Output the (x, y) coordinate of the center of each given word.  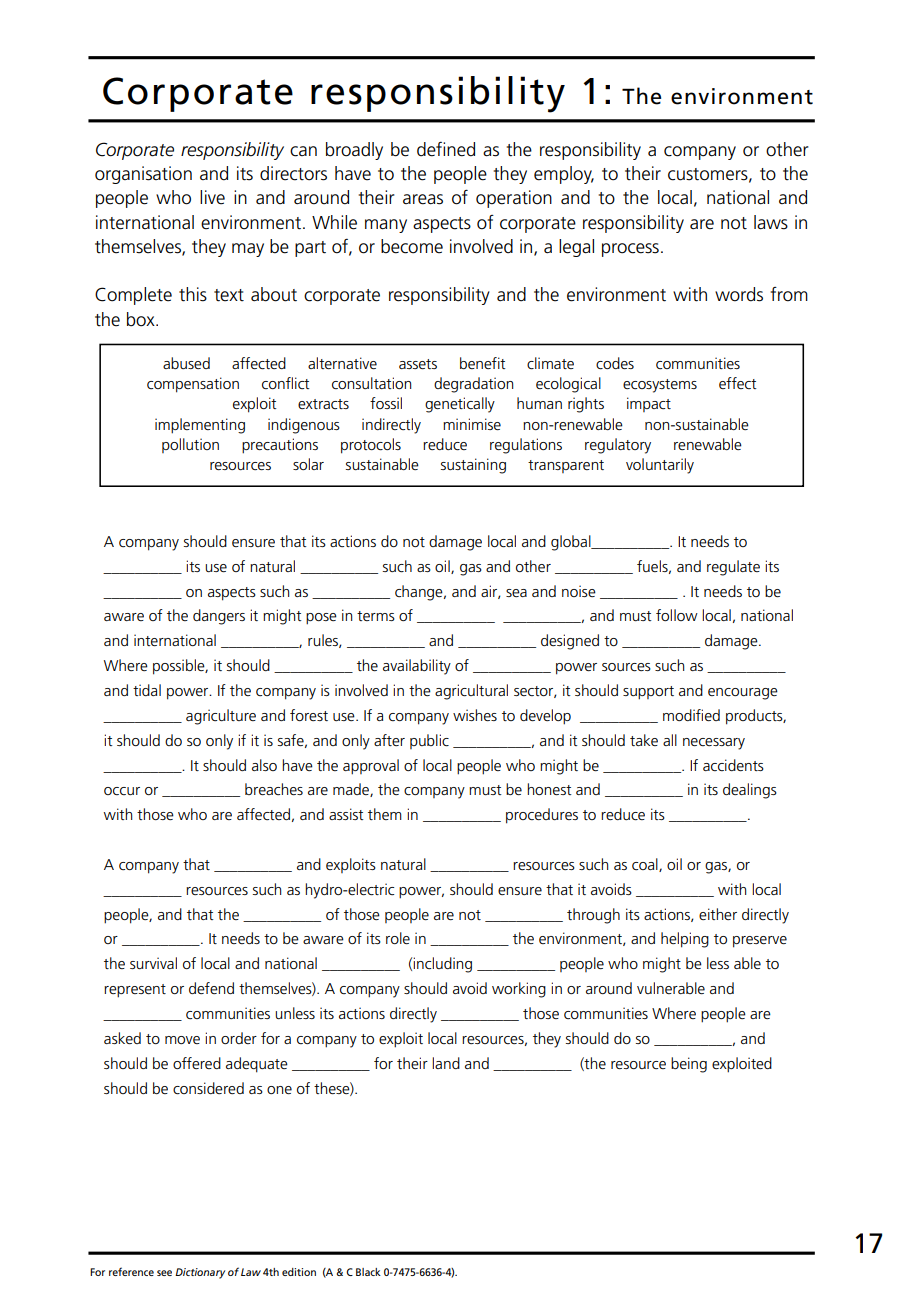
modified (691, 715)
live (212, 197)
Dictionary (200, 1273)
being (689, 1065)
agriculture (221, 717)
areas (423, 199)
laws (771, 222)
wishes (475, 715)
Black (368, 1272)
